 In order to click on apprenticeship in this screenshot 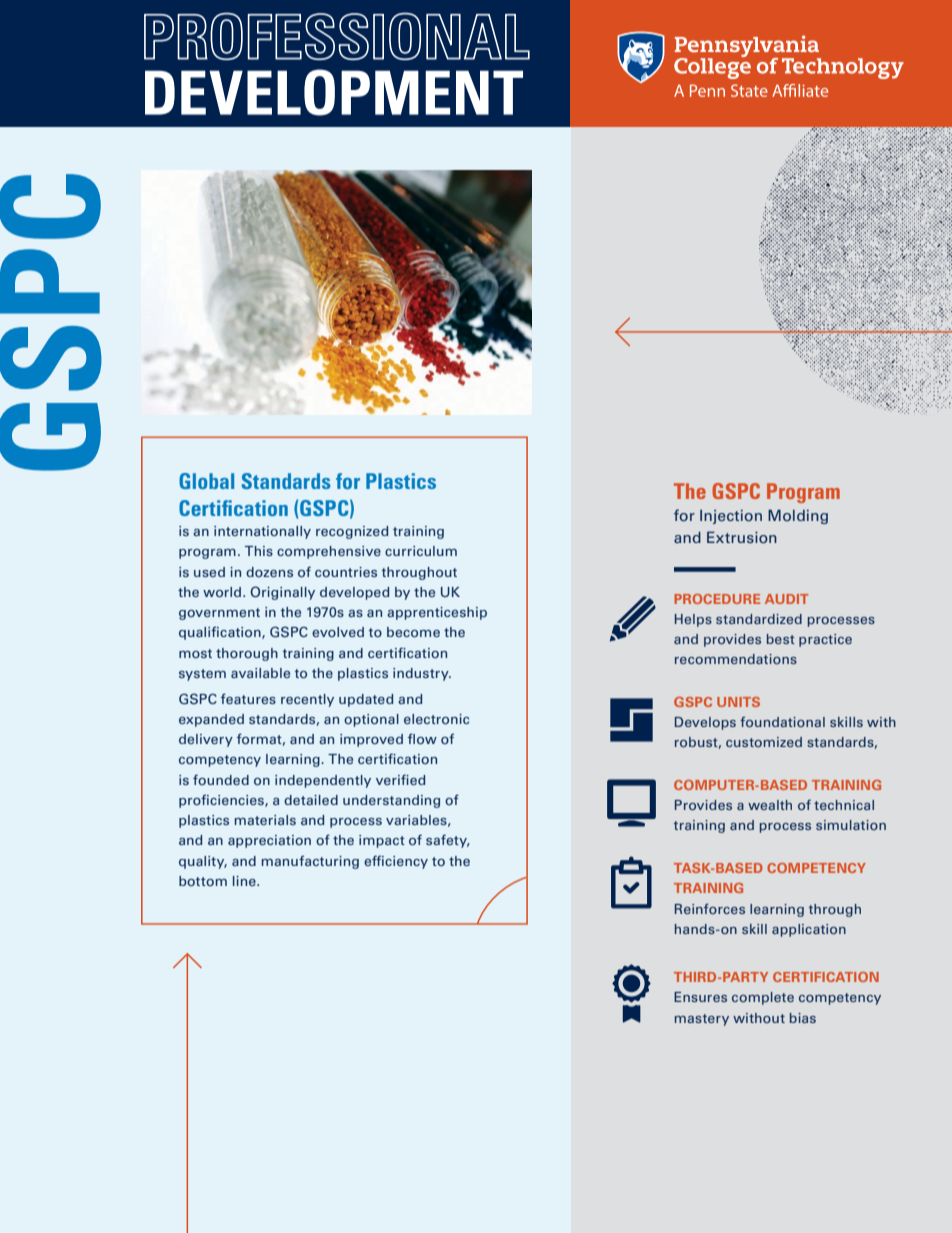, I will do `click(437, 613)`.
